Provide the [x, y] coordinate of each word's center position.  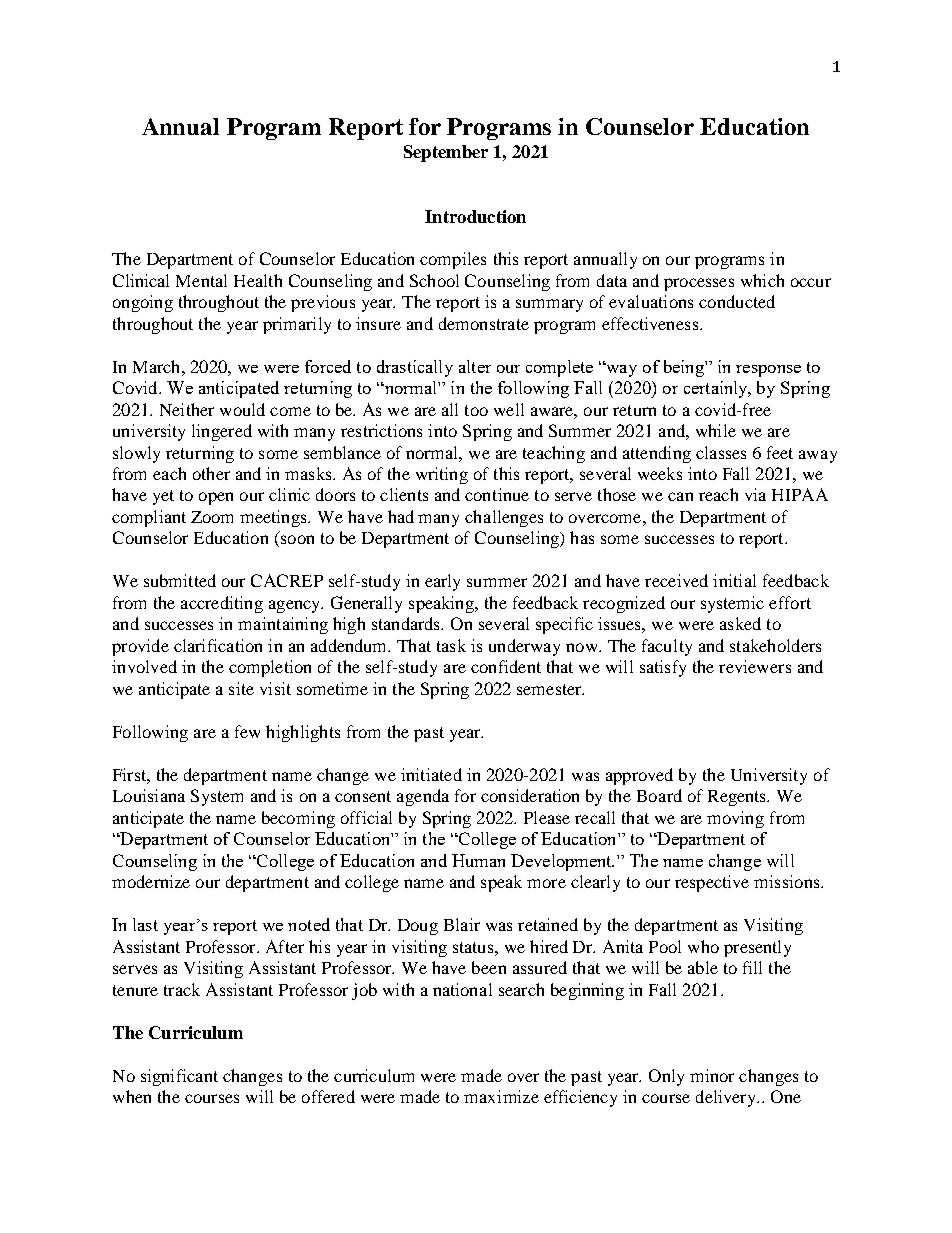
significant [179, 1077]
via [755, 494]
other [211, 473]
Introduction [475, 216]
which [762, 280]
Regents [738, 798]
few [247, 731]
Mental [201, 280]
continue [497, 494]
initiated [431, 774]
